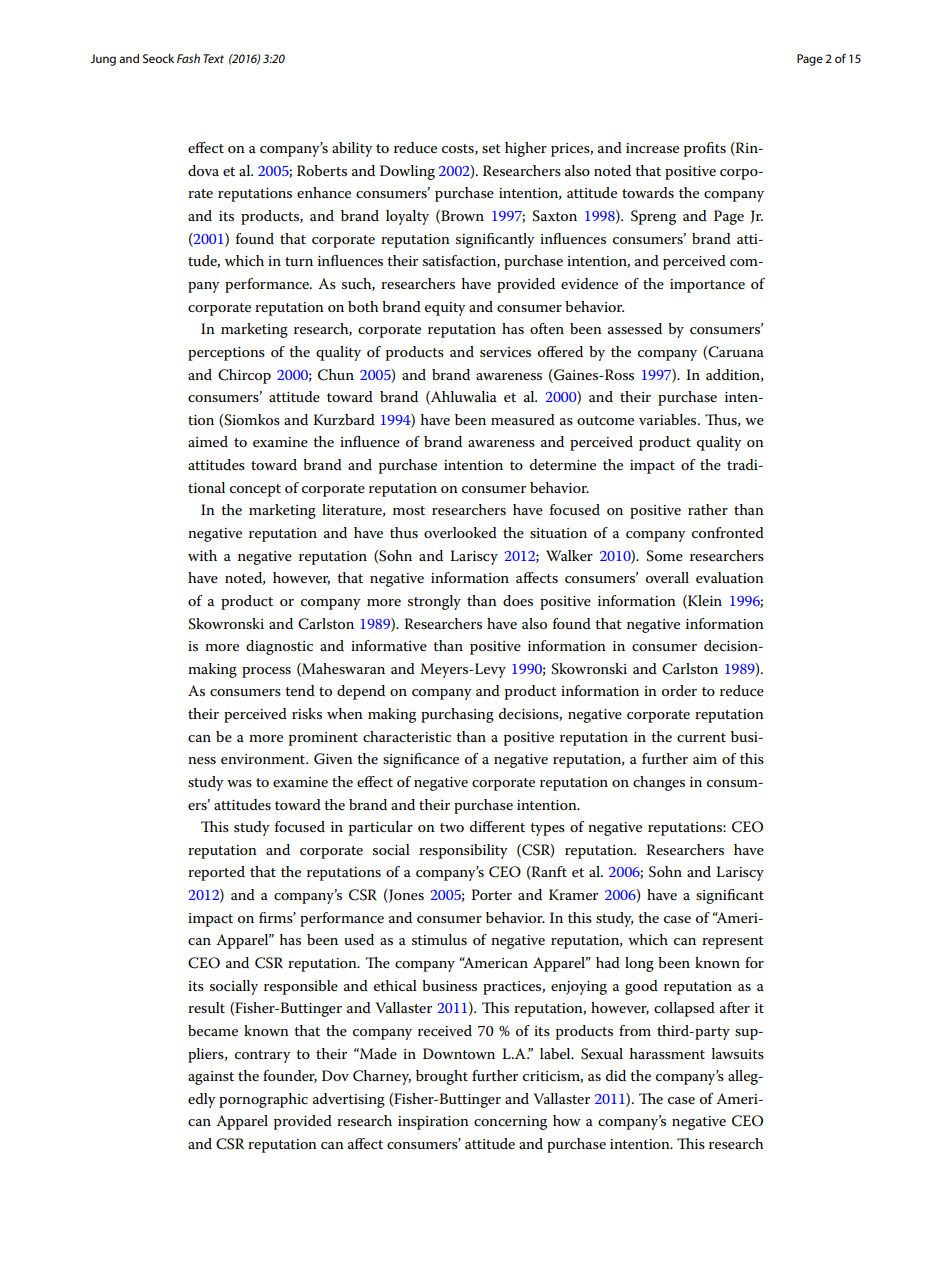 Image resolution: width=952 pixels, height=1265 pixels. Describe the element at coordinates (667, 577) in the screenshot. I see `overall` at that location.
